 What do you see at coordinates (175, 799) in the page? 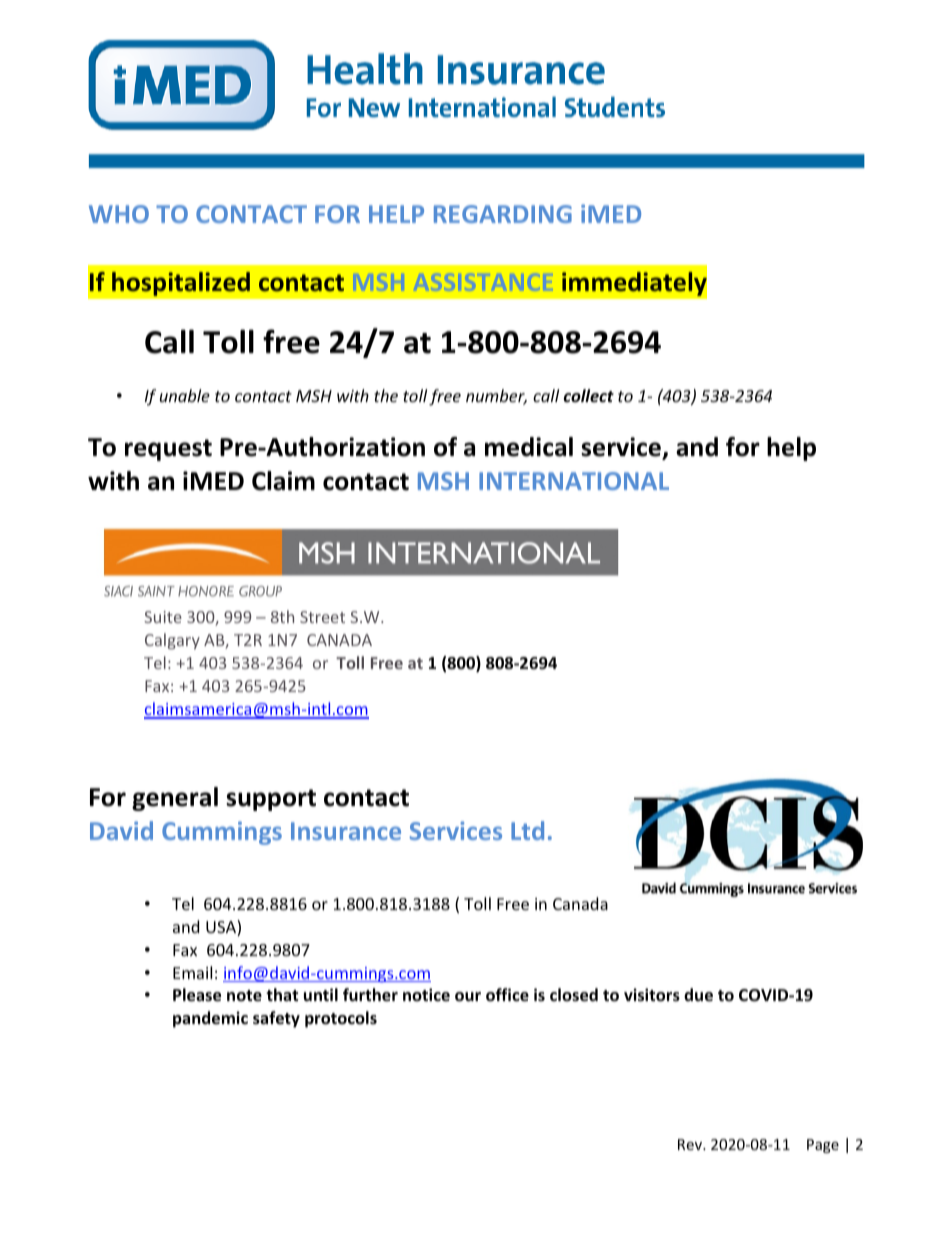
I see `general` at bounding box center [175, 799].
